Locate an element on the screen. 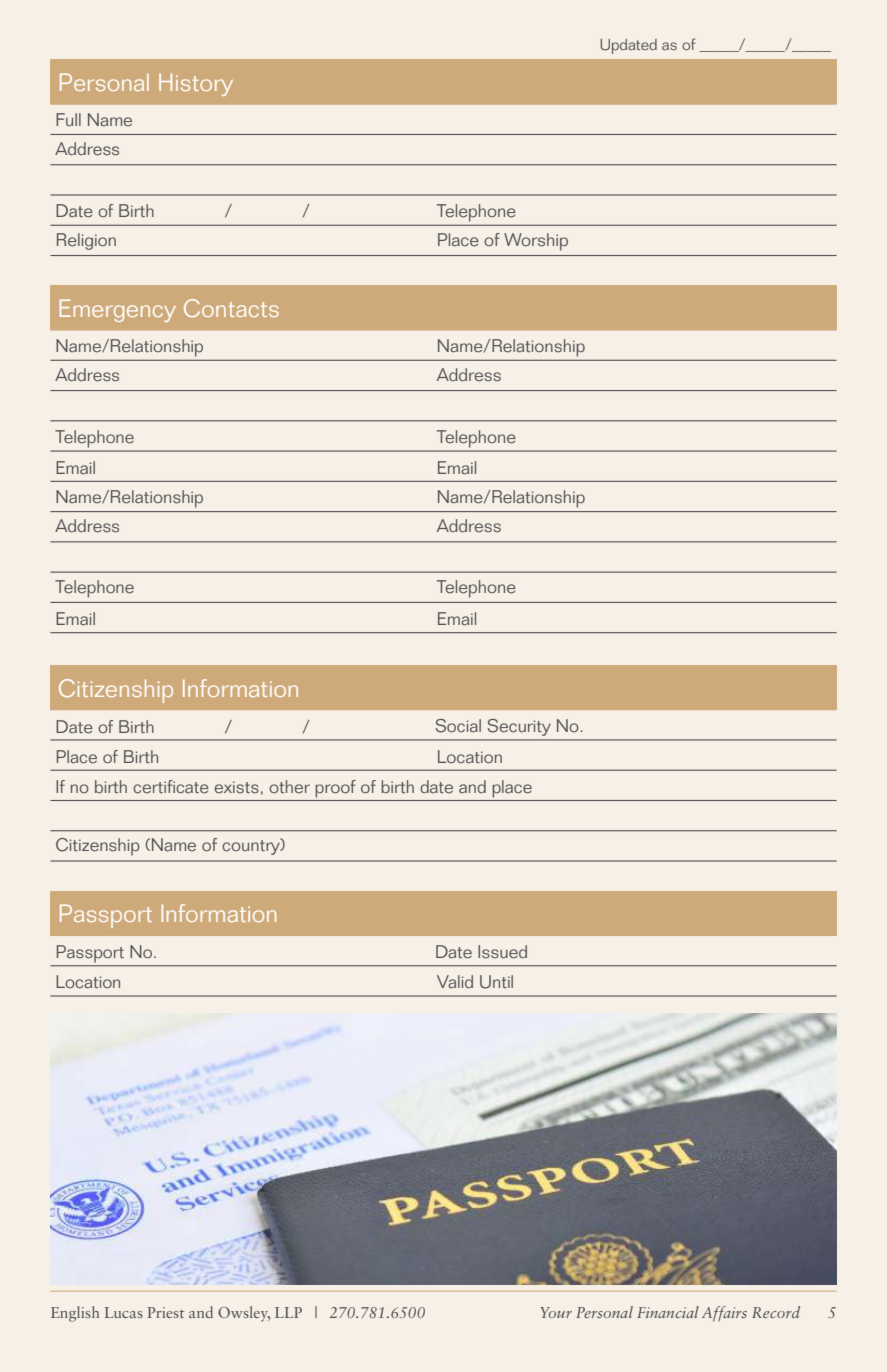 The image size is (887, 1372). Worship is located at coordinates (536, 242).
